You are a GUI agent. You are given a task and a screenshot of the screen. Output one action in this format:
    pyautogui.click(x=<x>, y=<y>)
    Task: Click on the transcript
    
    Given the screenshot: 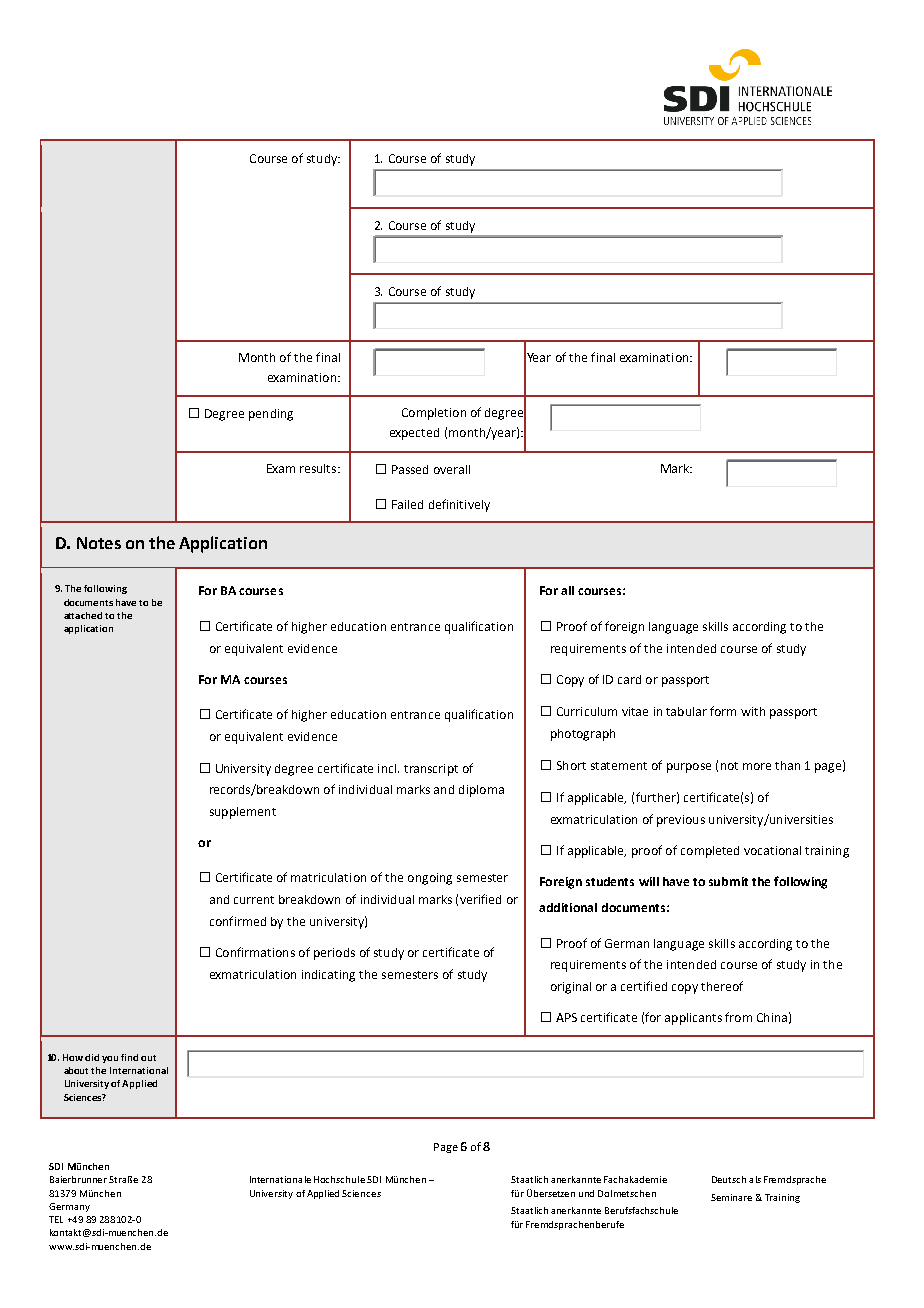 What is the action you would take?
    pyautogui.click(x=431, y=770)
